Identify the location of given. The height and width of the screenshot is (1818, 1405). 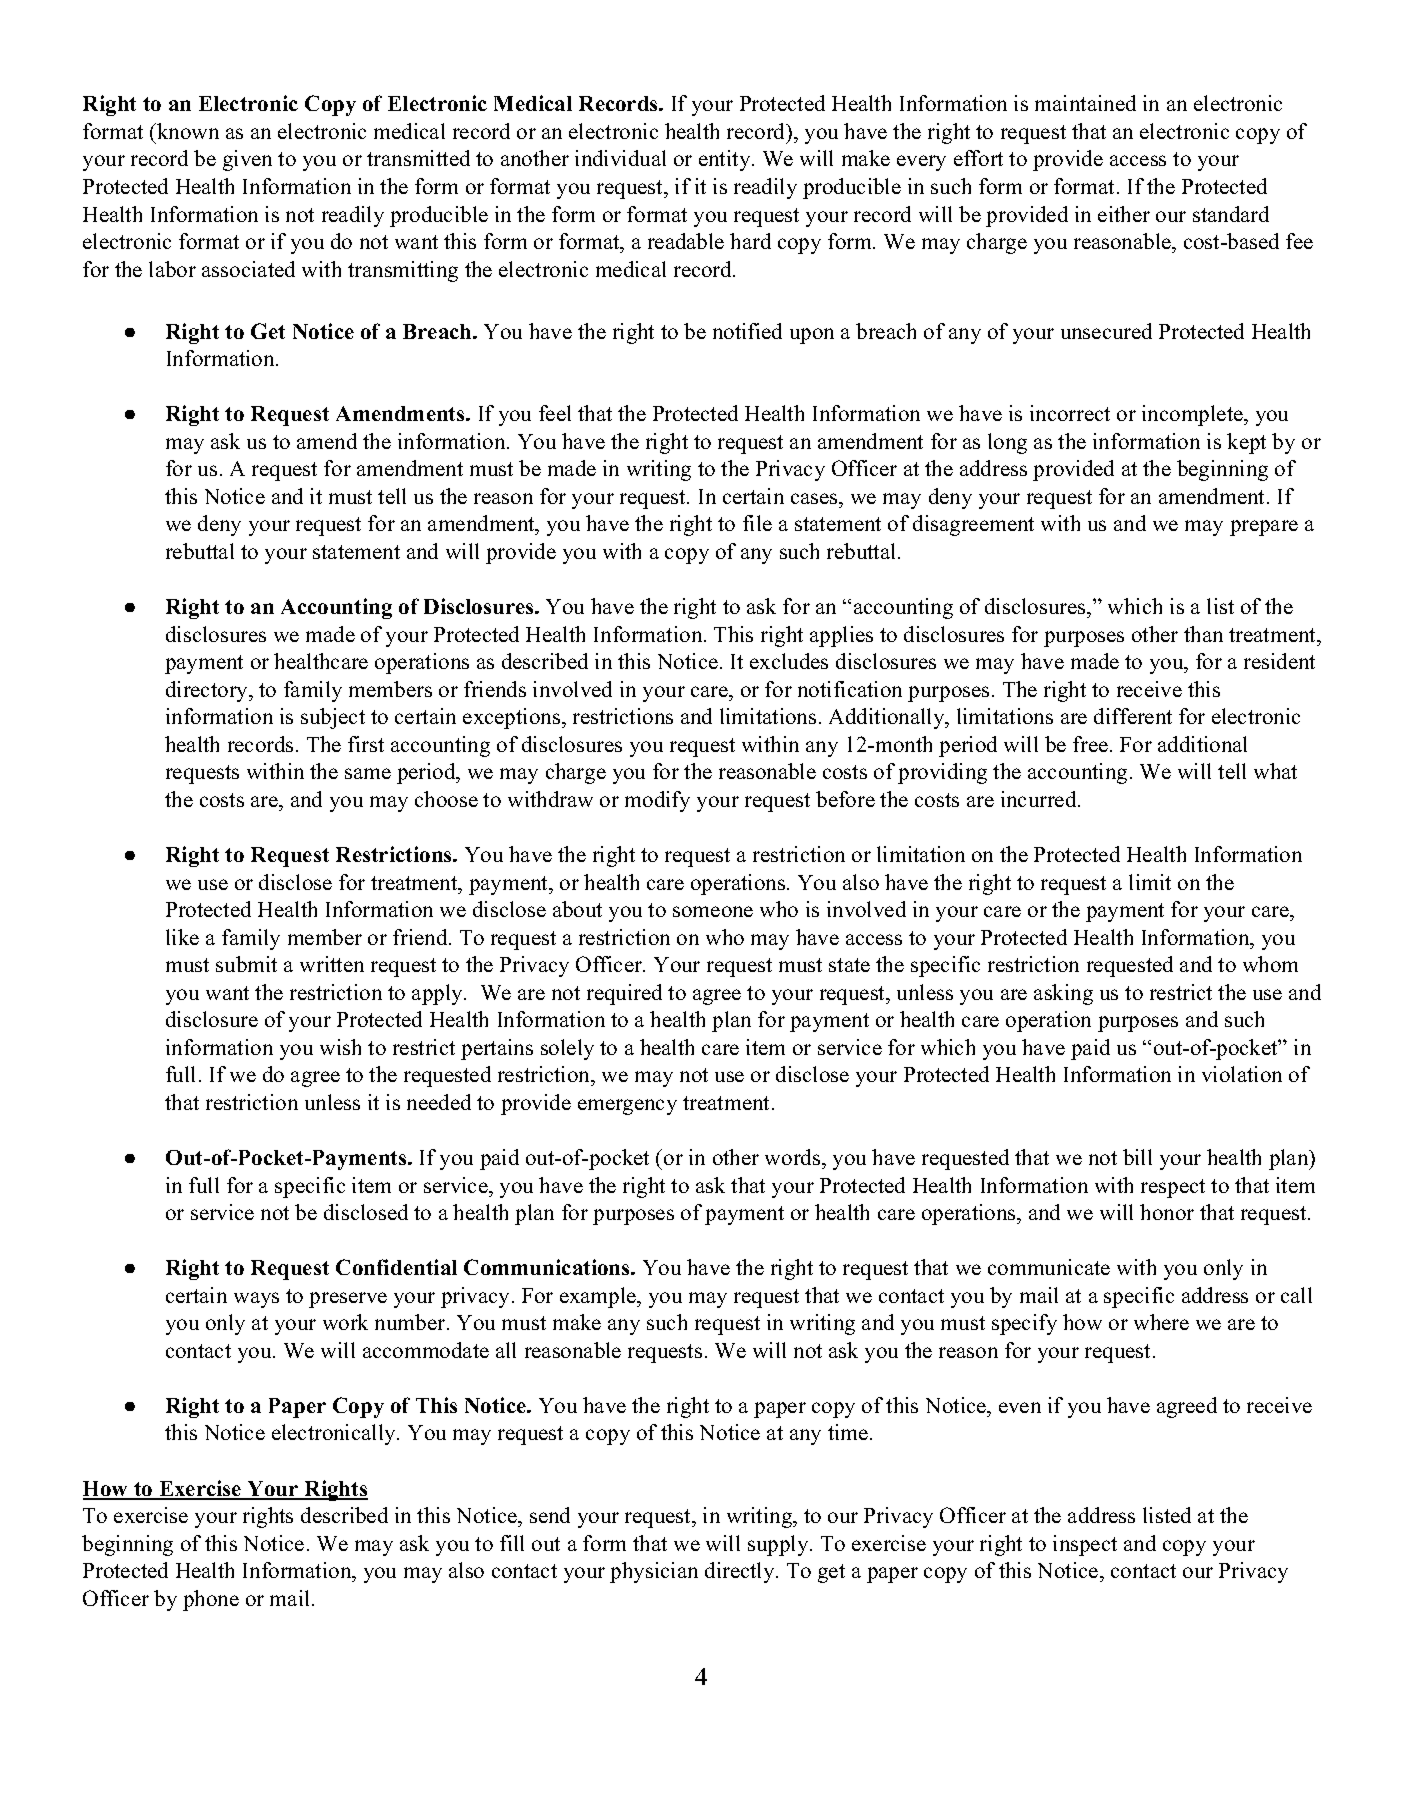
(247, 160).
